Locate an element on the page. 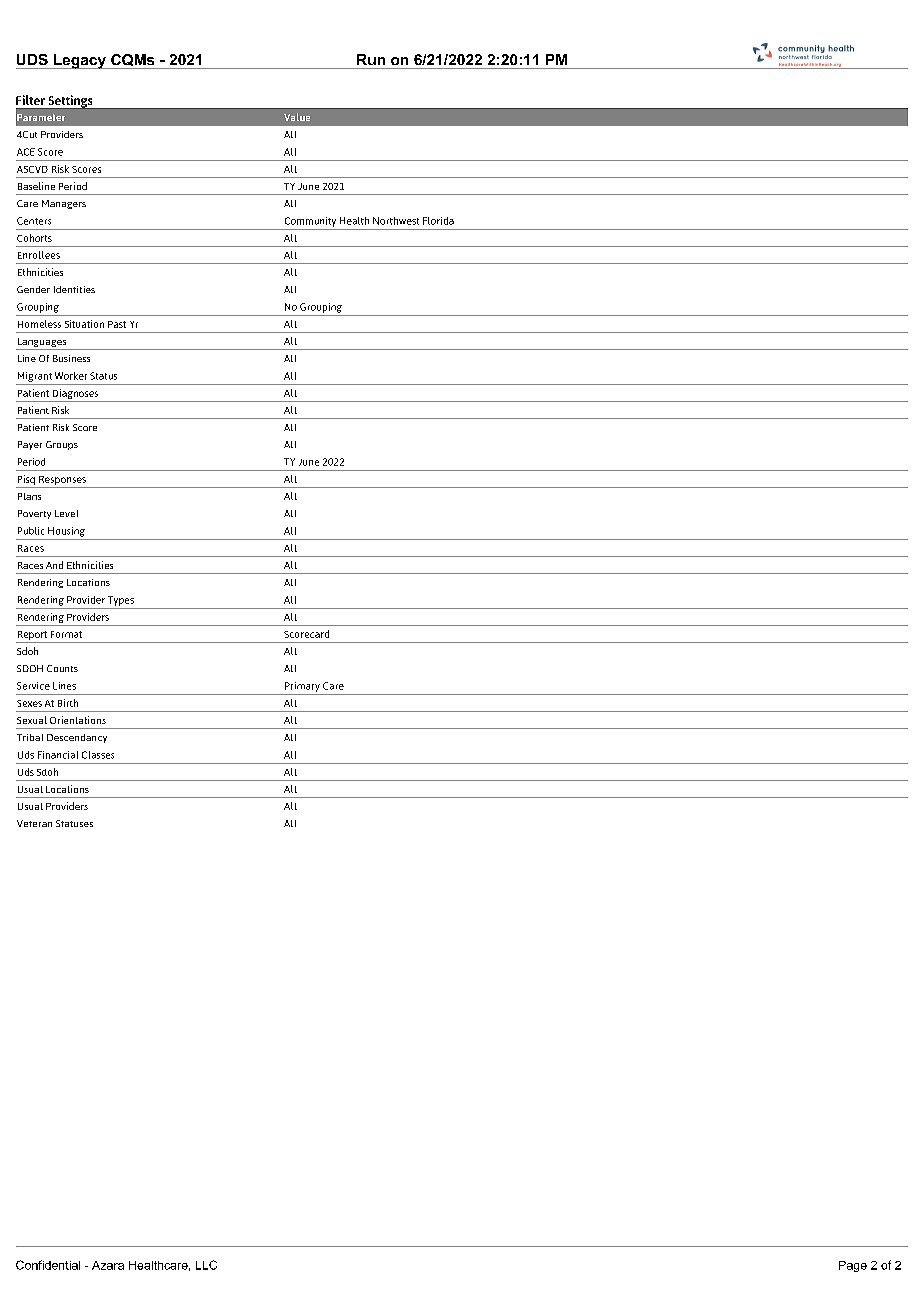  Financial is located at coordinates (58, 755).
